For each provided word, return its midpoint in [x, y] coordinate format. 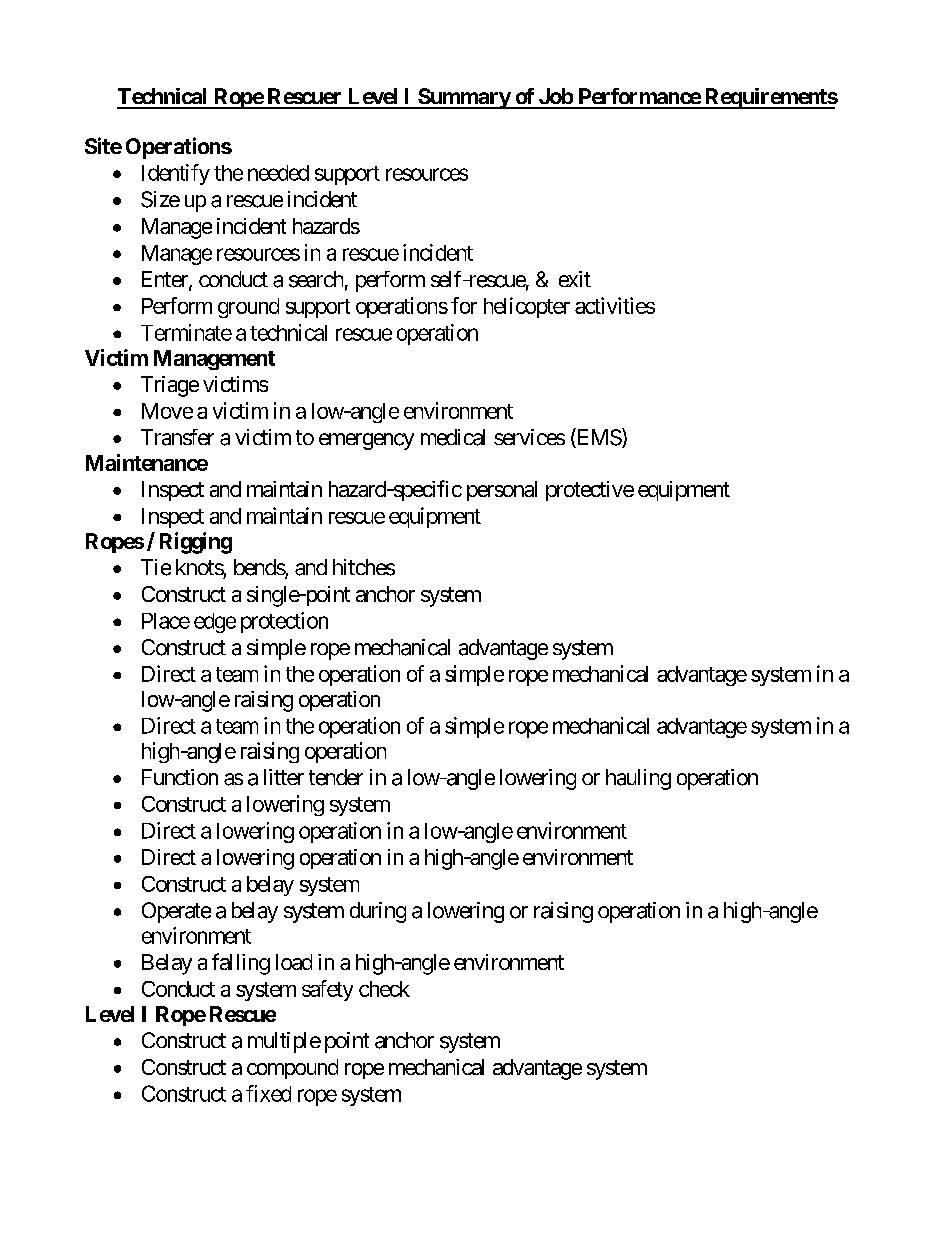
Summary [464, 98]
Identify [176, 174]
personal [502, 491]
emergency [366, 441]
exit [575, 279]
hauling [638, 779]
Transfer [177, 437]
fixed [268, 1093]
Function [180, 777]
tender [336, 777]
